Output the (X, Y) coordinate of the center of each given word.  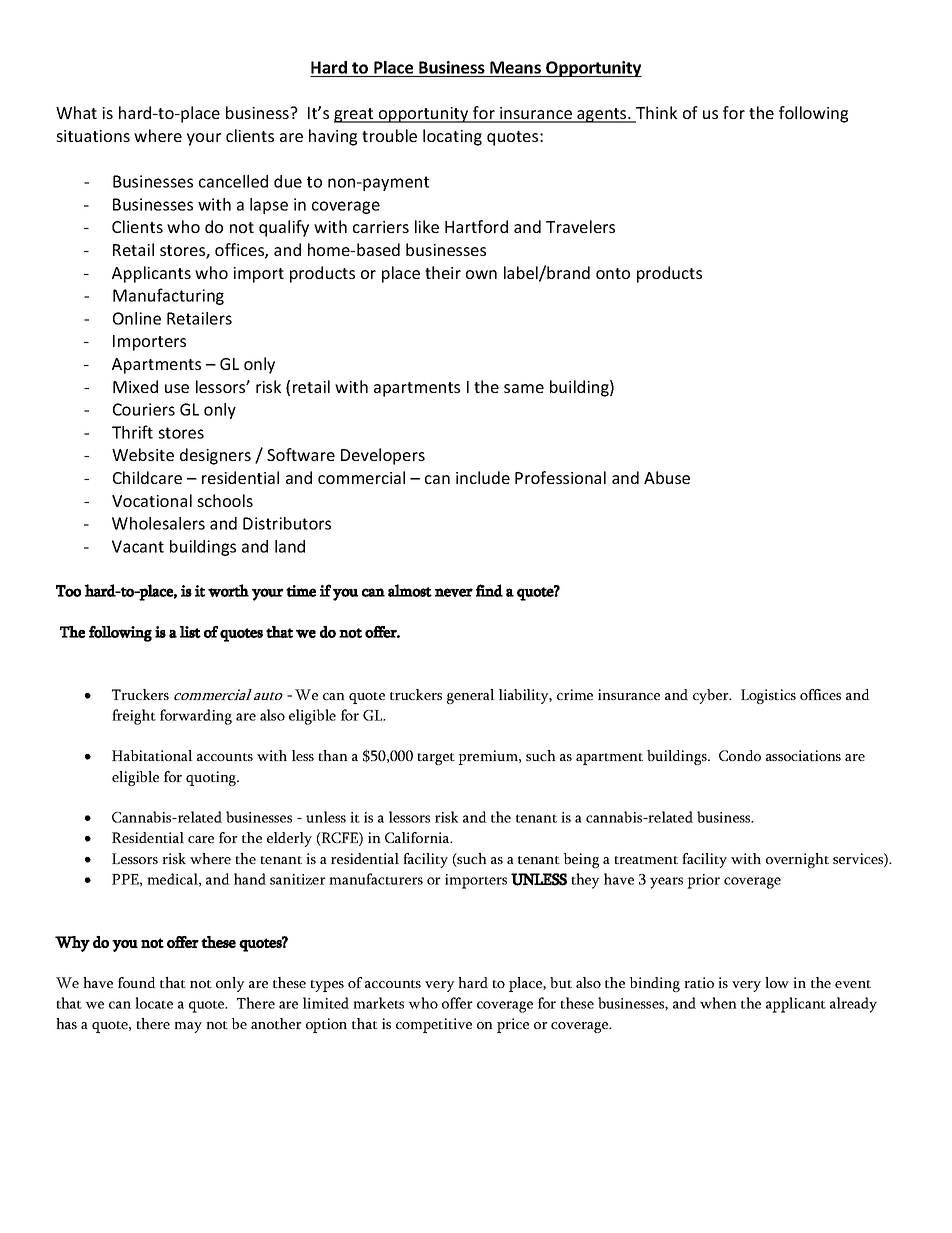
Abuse (667, 477)
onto (613, 273)
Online (137, 318)
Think (655, 114)
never (454, 592)
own (481, 274)
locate (154, 1003)
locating (452, 137)
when (718, 1003)
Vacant (138, 546)
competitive (434, 1025)
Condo (740, 755)
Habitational (152, 755)
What (76, 112)
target (436, 759)
